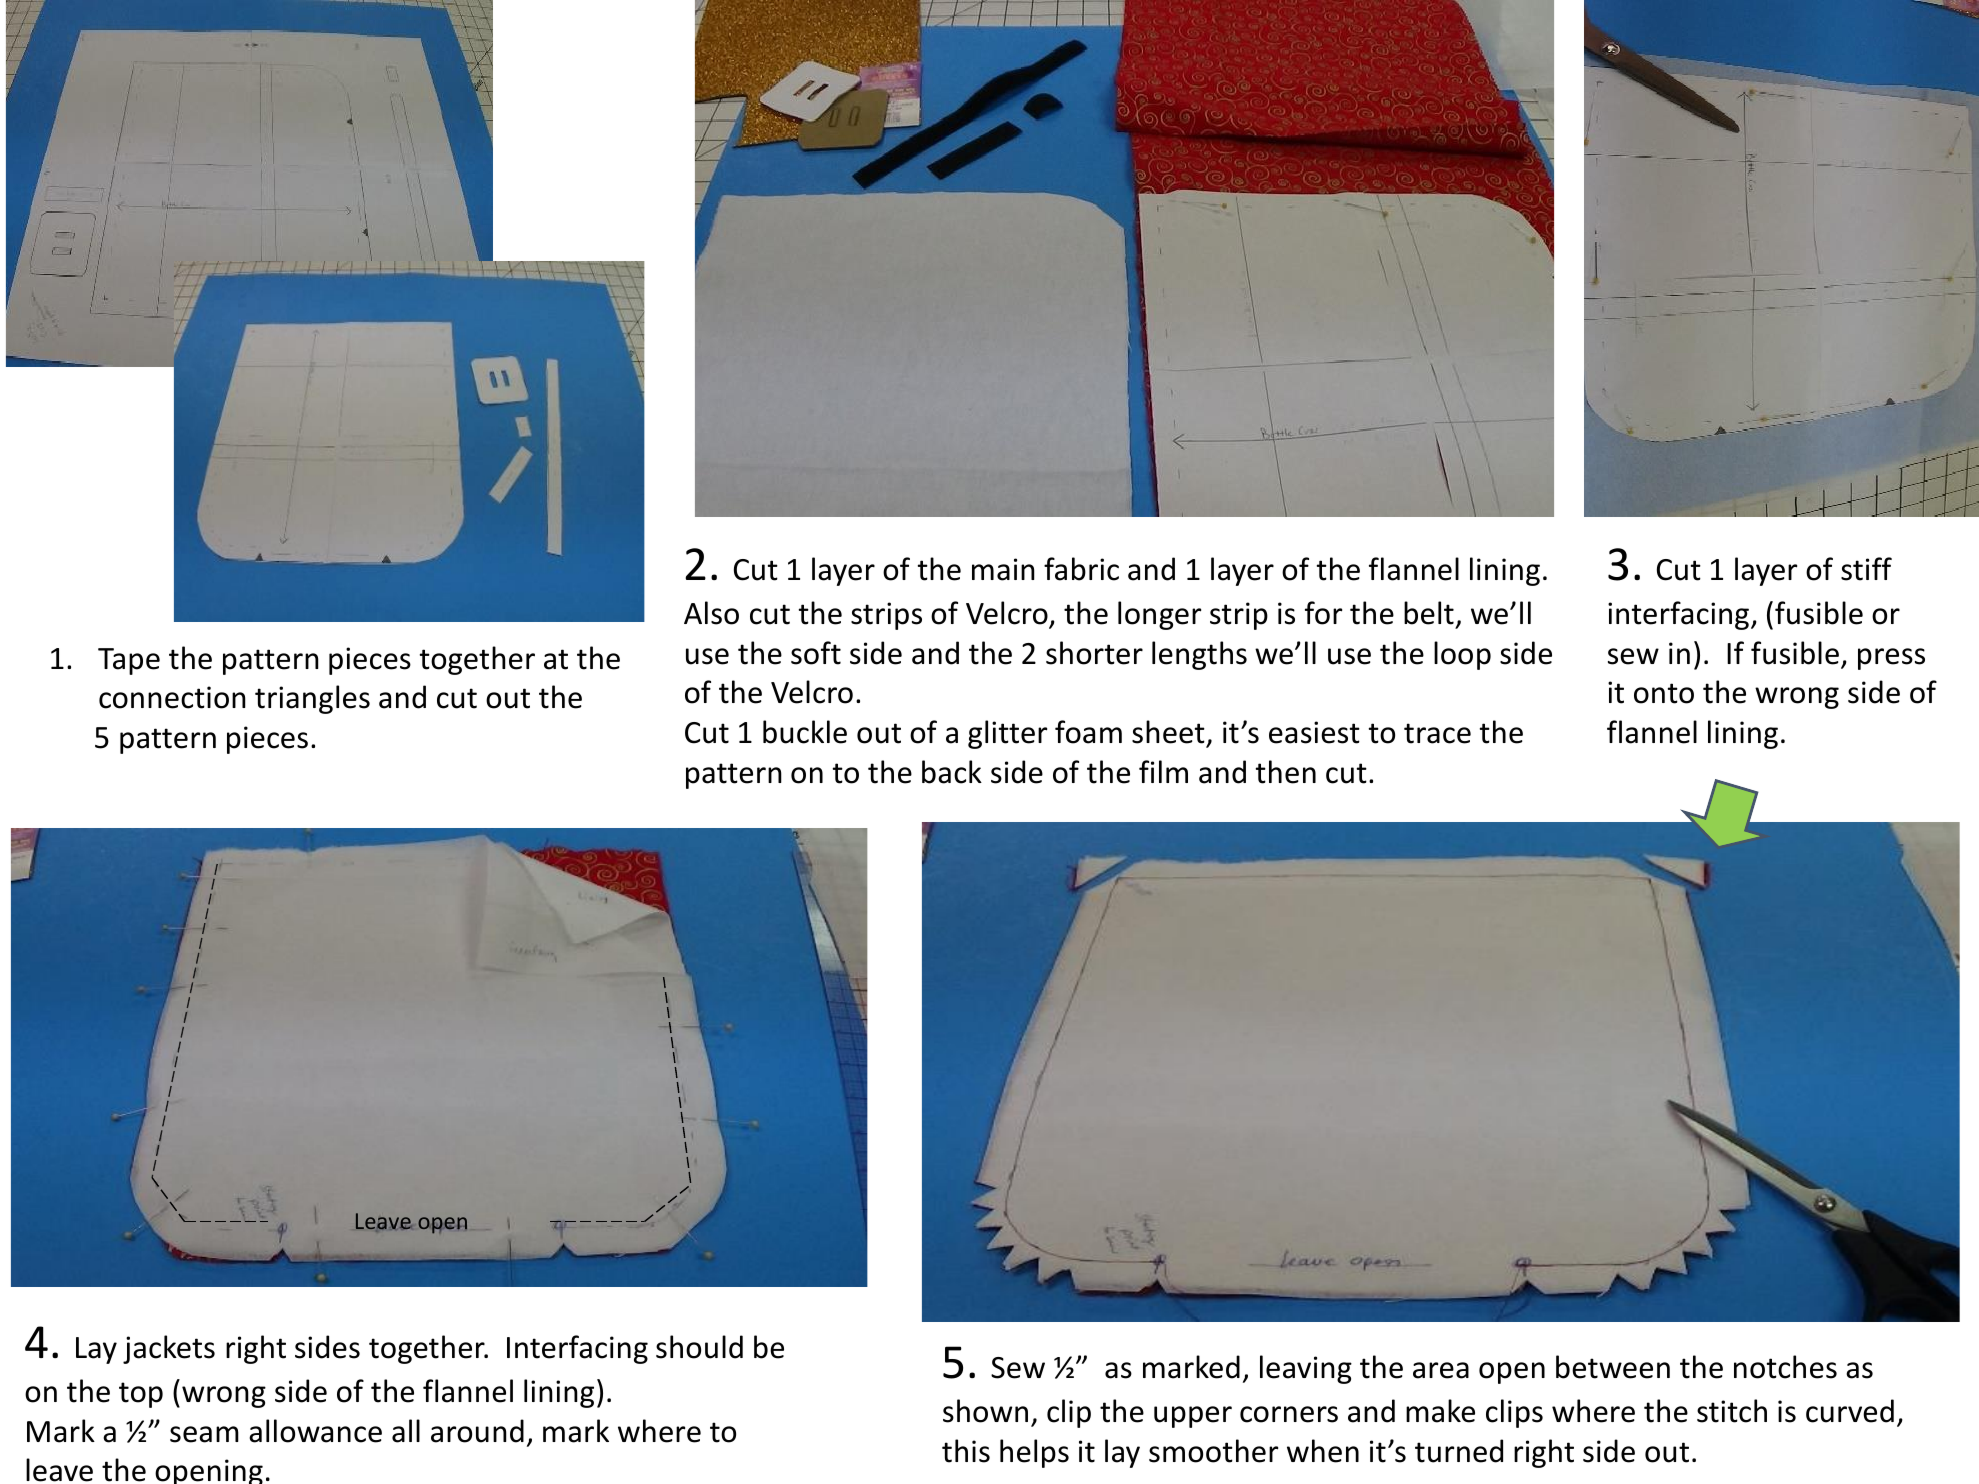 This document has width=1979, height=1484. I want to click on then, so click(1286, 772).
